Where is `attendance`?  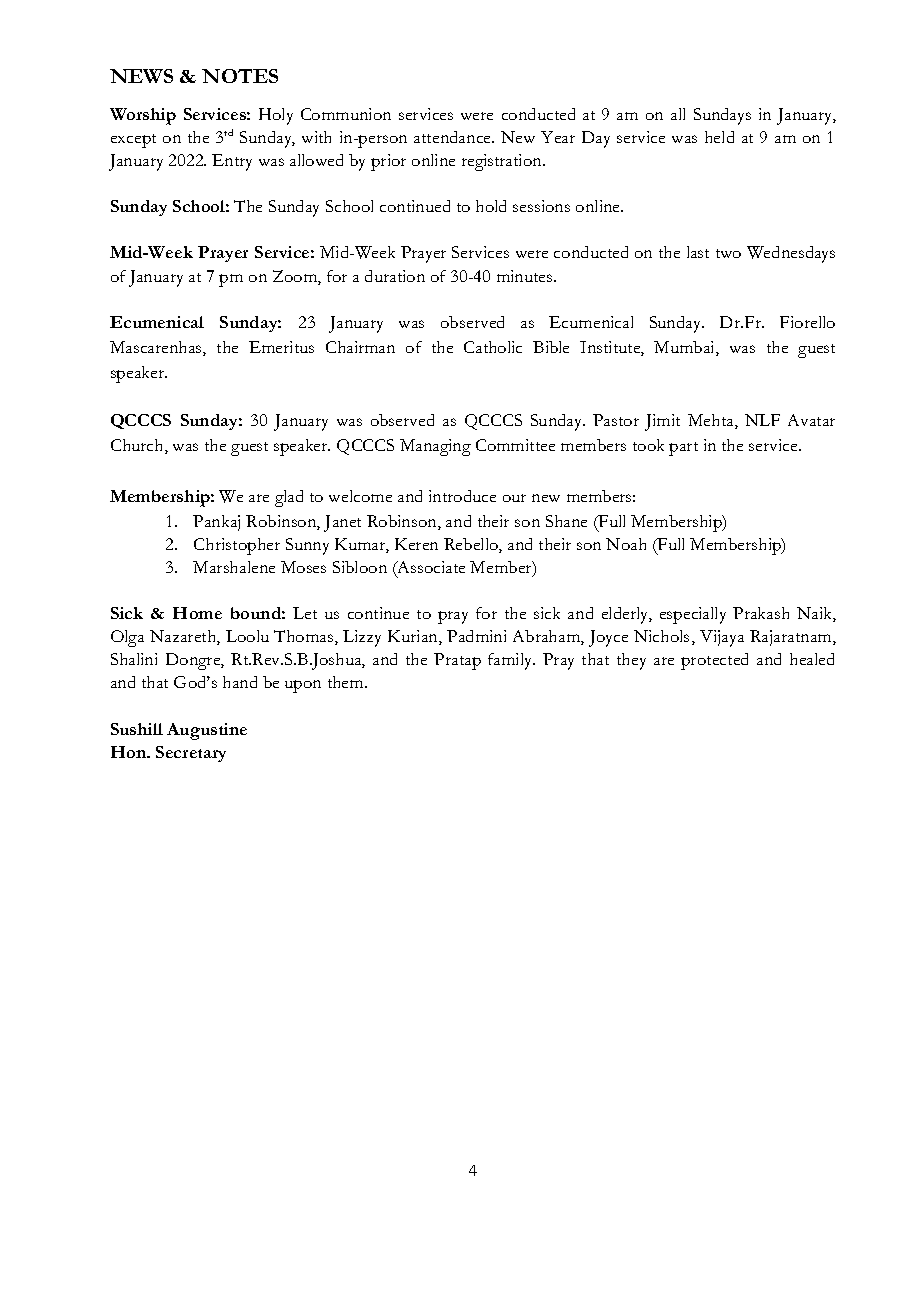 attendance is located at coordinates (453, 137).
